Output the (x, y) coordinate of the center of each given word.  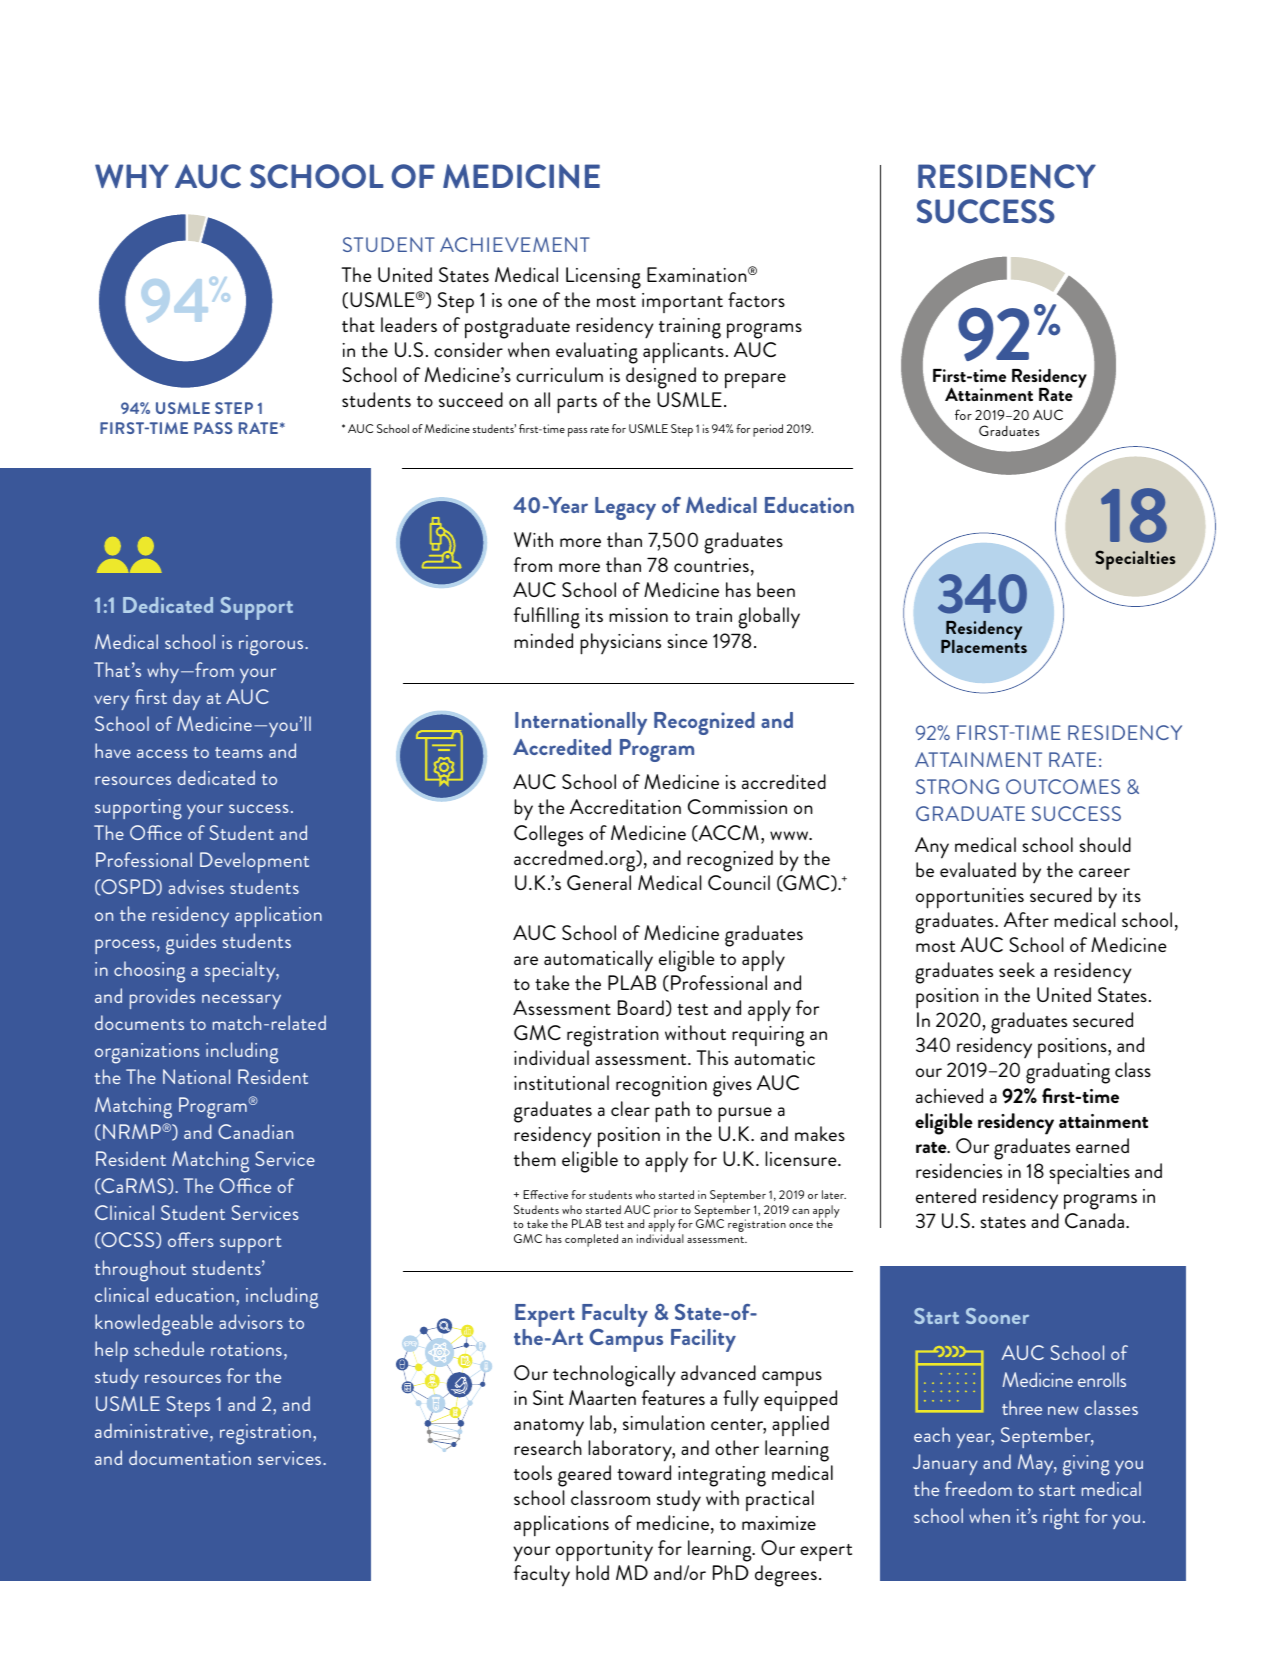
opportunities (970, 898)
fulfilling (547, 618)
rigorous (272, 645)
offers (191, 1239)
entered (946, 1195)
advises (196, 886)
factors (756, 299)
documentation (190, 1457)
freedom (978, 1488)
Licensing (603, 278)
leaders (409, 324)
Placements (984, 645)
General (599, 882)
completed (591, 1240)
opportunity (604, 1551)
